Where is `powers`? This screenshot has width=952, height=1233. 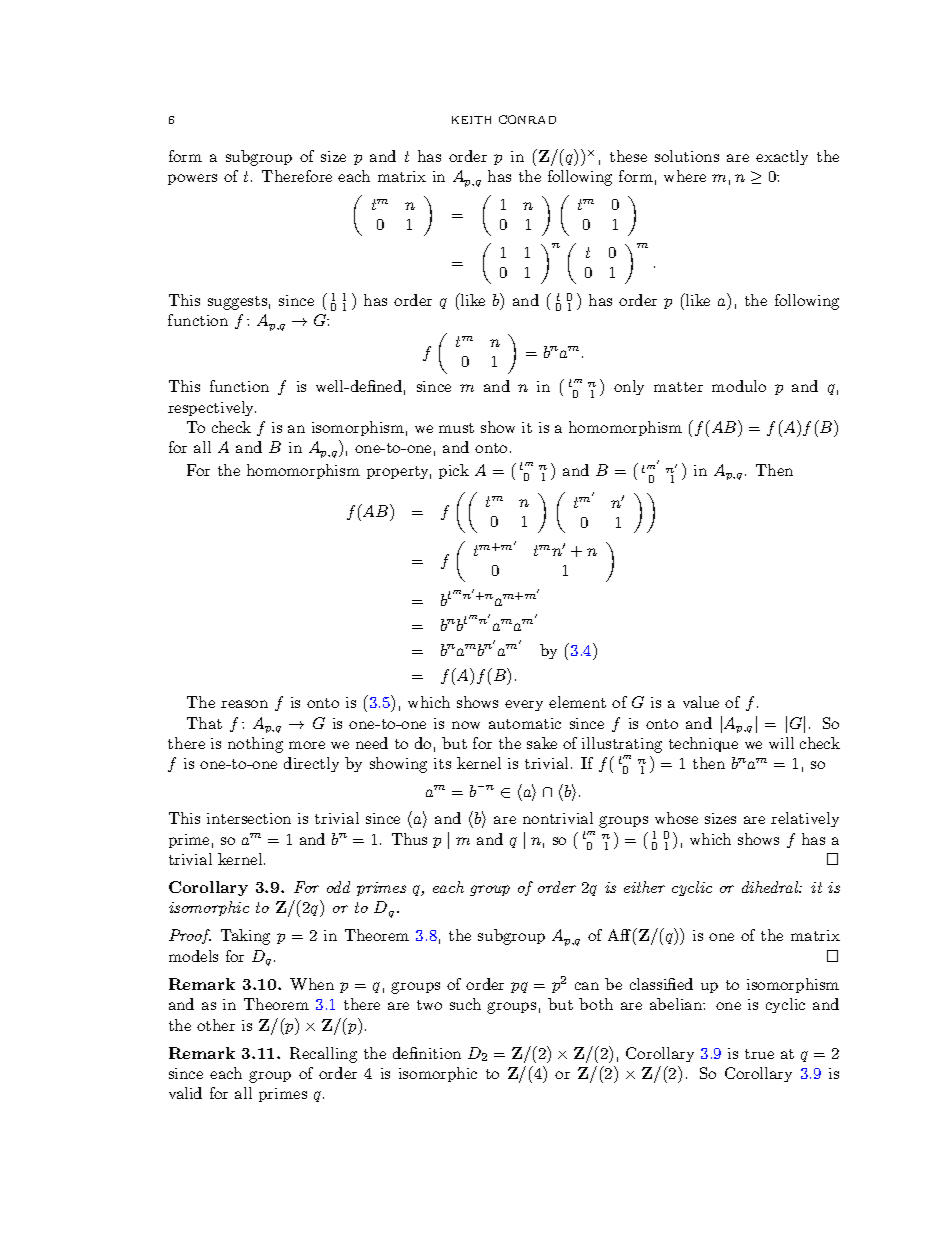 powers is located at coordinates (192, 179).
